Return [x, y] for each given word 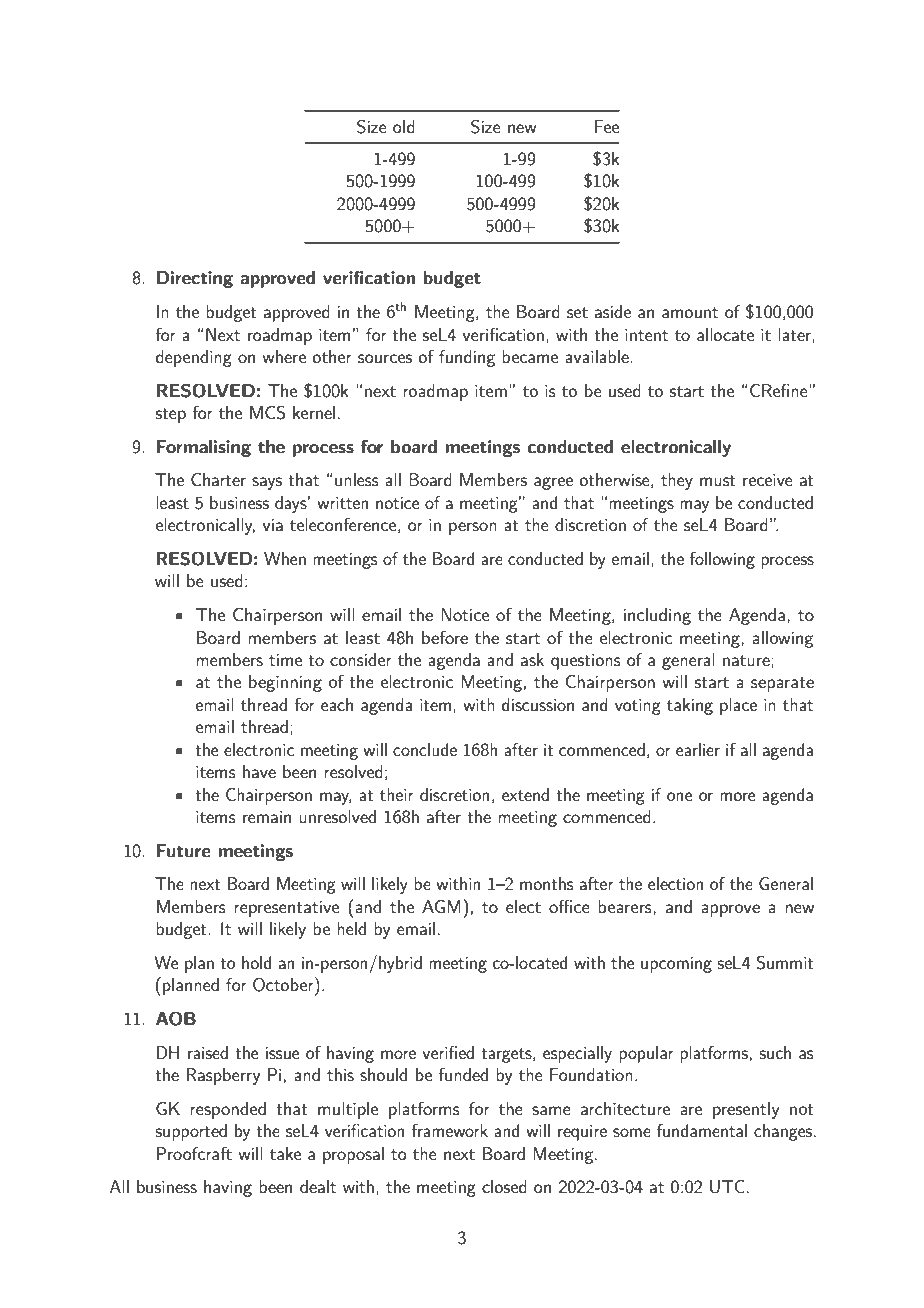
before [445, 637]
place [738, 706]
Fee [607, 126]
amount [690, 312]
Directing [195, 279]
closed [504, 1186]
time [285, 660]
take [285, 1153]
